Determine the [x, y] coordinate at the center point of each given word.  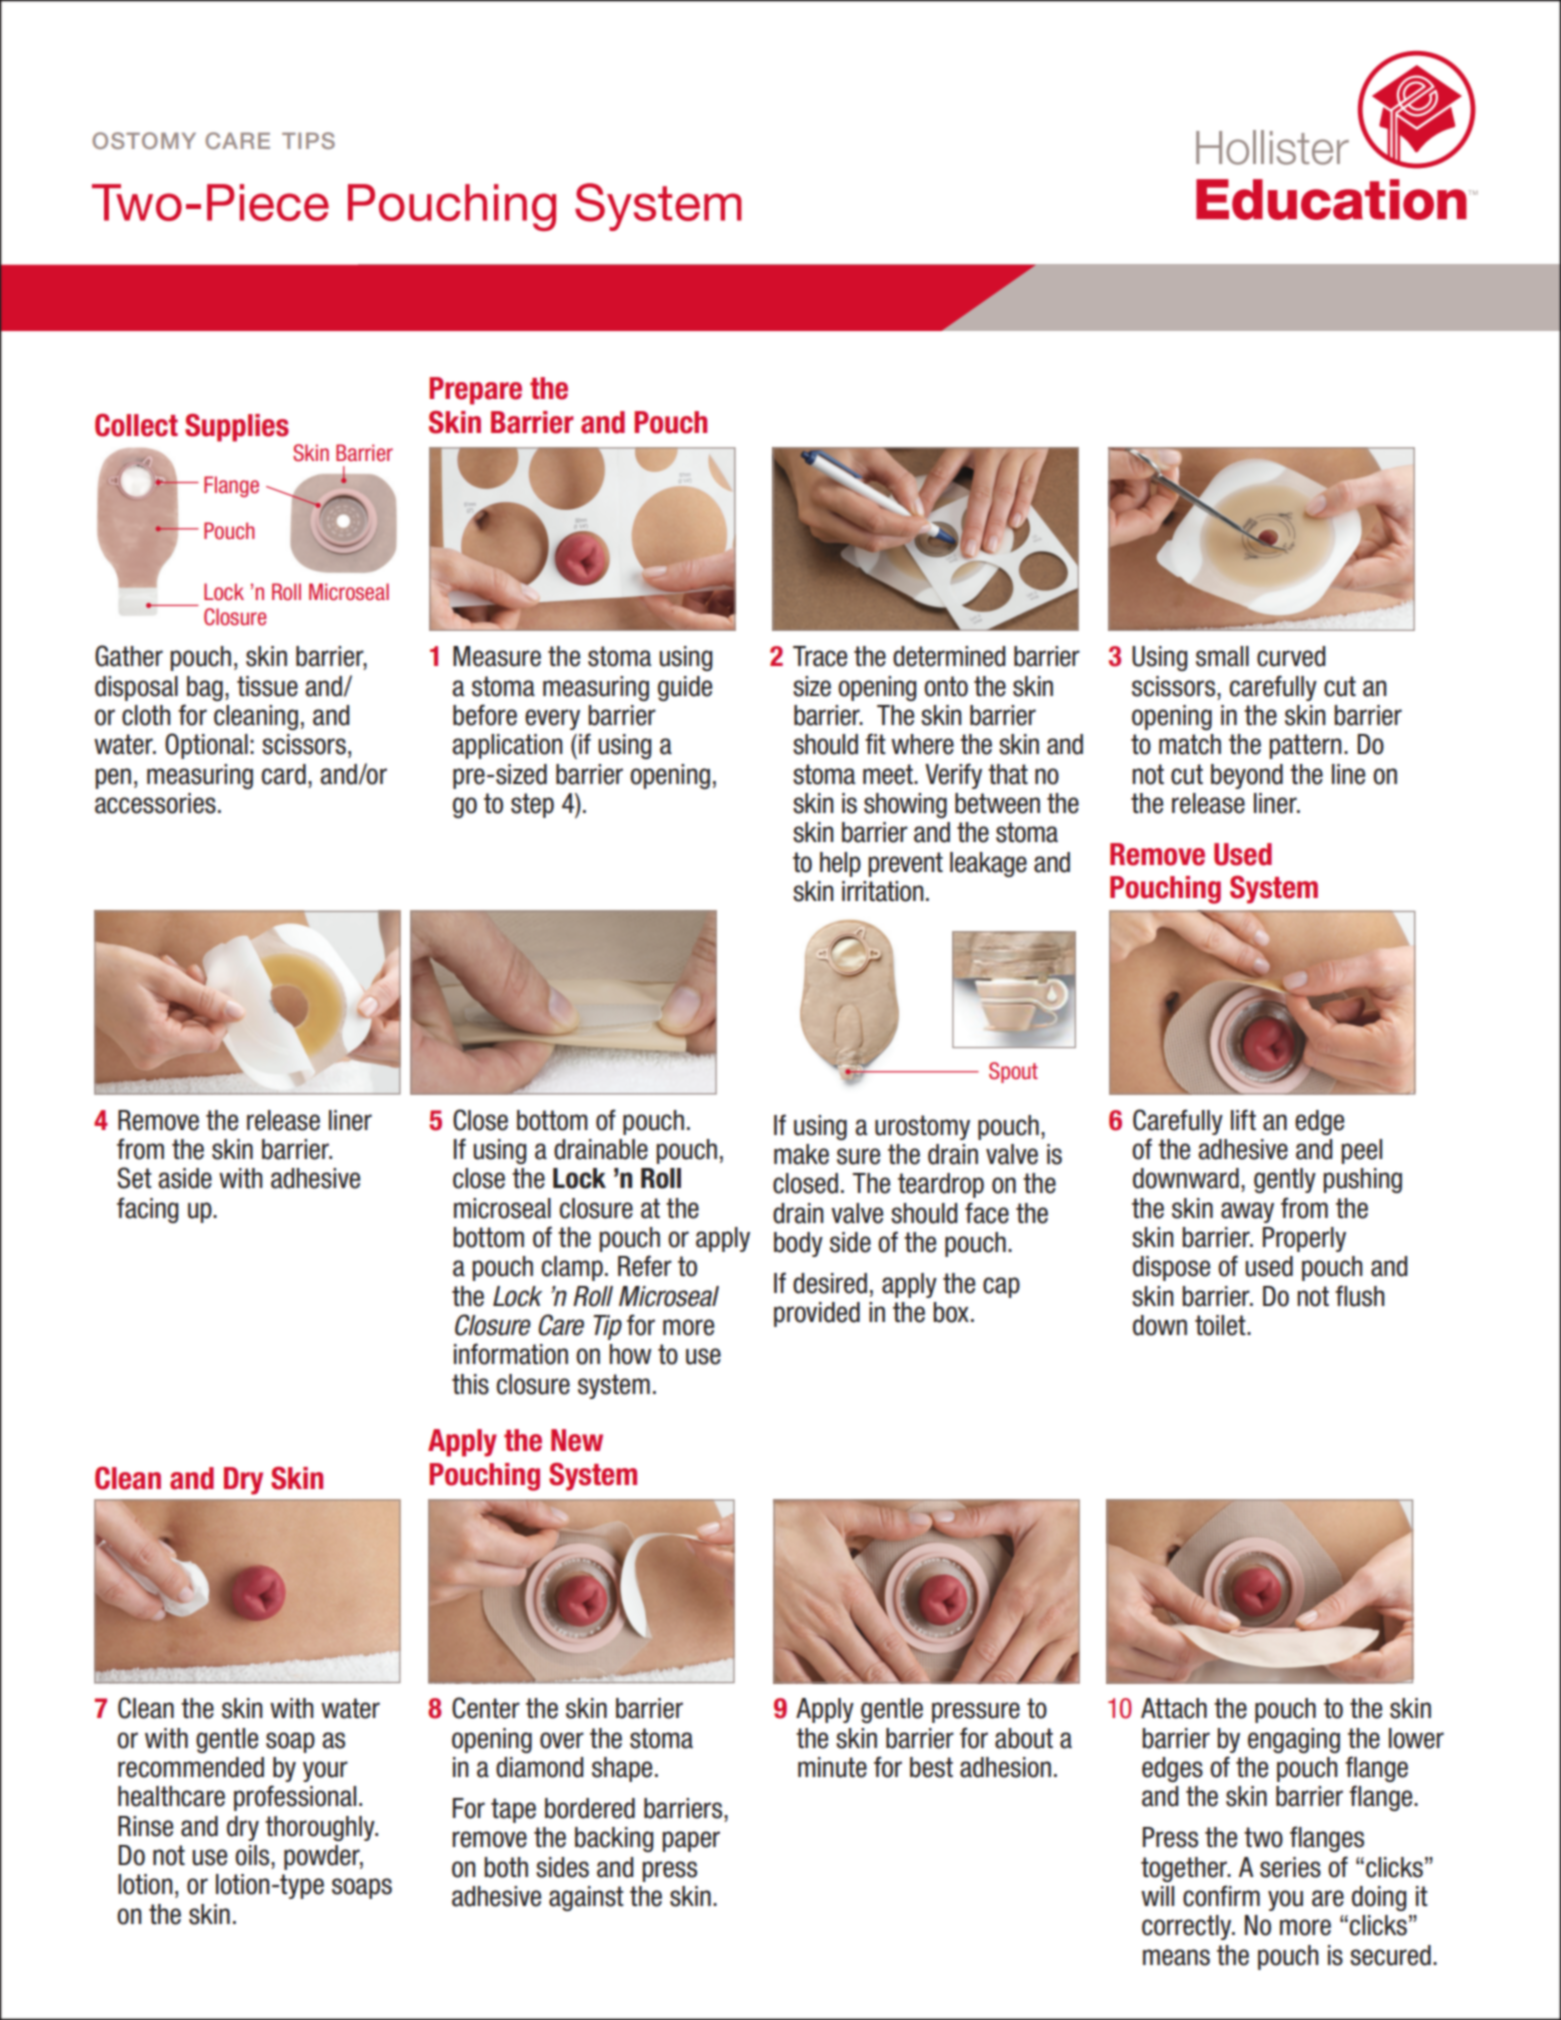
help [840, 864]
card [284, 774]
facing [148, 1210]
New [577, 1440]
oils [253, 1855]
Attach [1174, 1708]
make [801, 1154]
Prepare [475, 391]
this [470, 1384]
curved [1291, 656]
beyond [1247, 776]
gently [1285, 1180]
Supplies [237, 427]
